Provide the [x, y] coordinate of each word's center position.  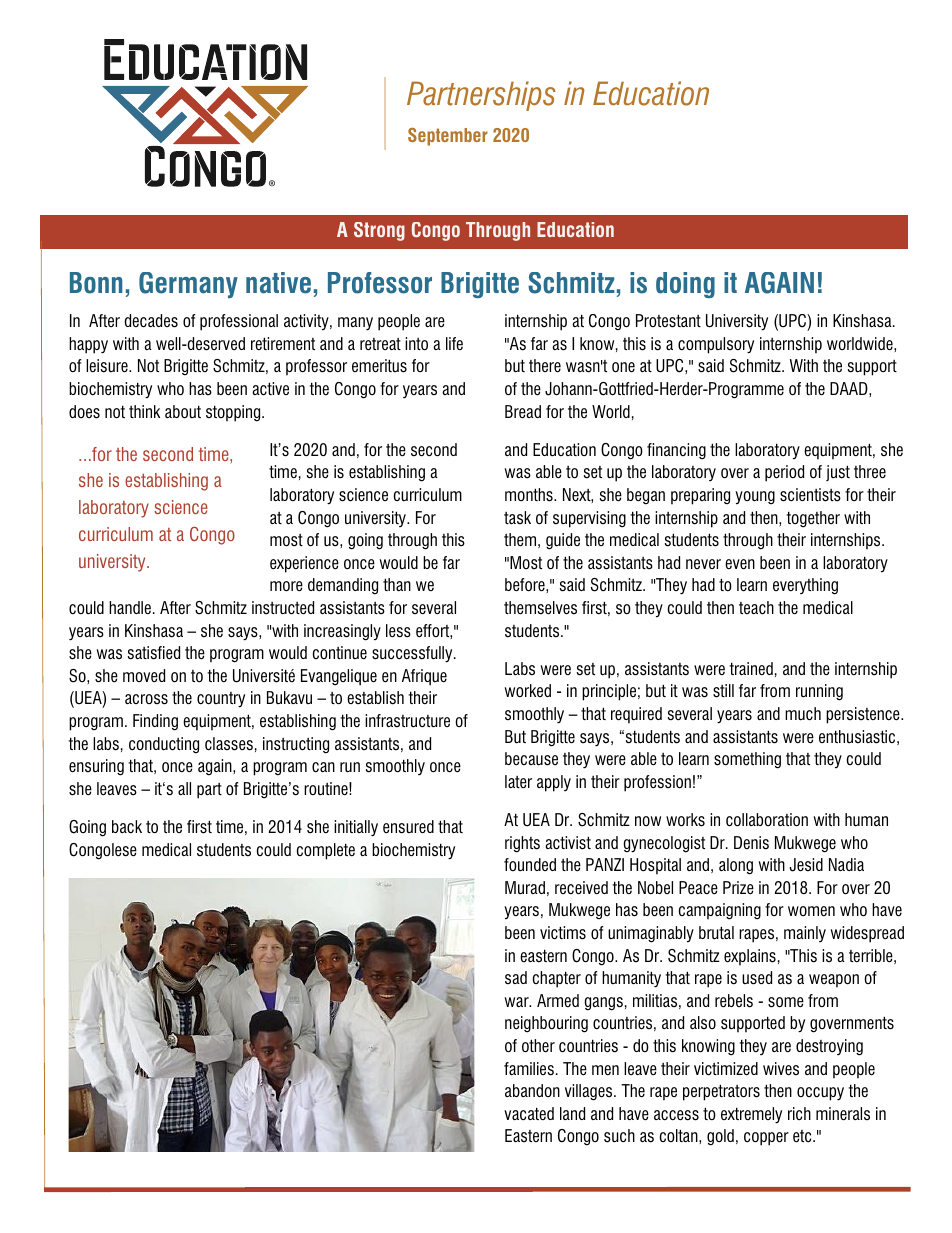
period [784, 473]
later [518, 782]
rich [799, 1113]
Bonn [96, 283]
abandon [532, 1090]
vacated [529, 1113]
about [183, 412]
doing [685, 285]
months [530, 495]
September [448, 137]
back [127, 826]
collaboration [767, 820]
